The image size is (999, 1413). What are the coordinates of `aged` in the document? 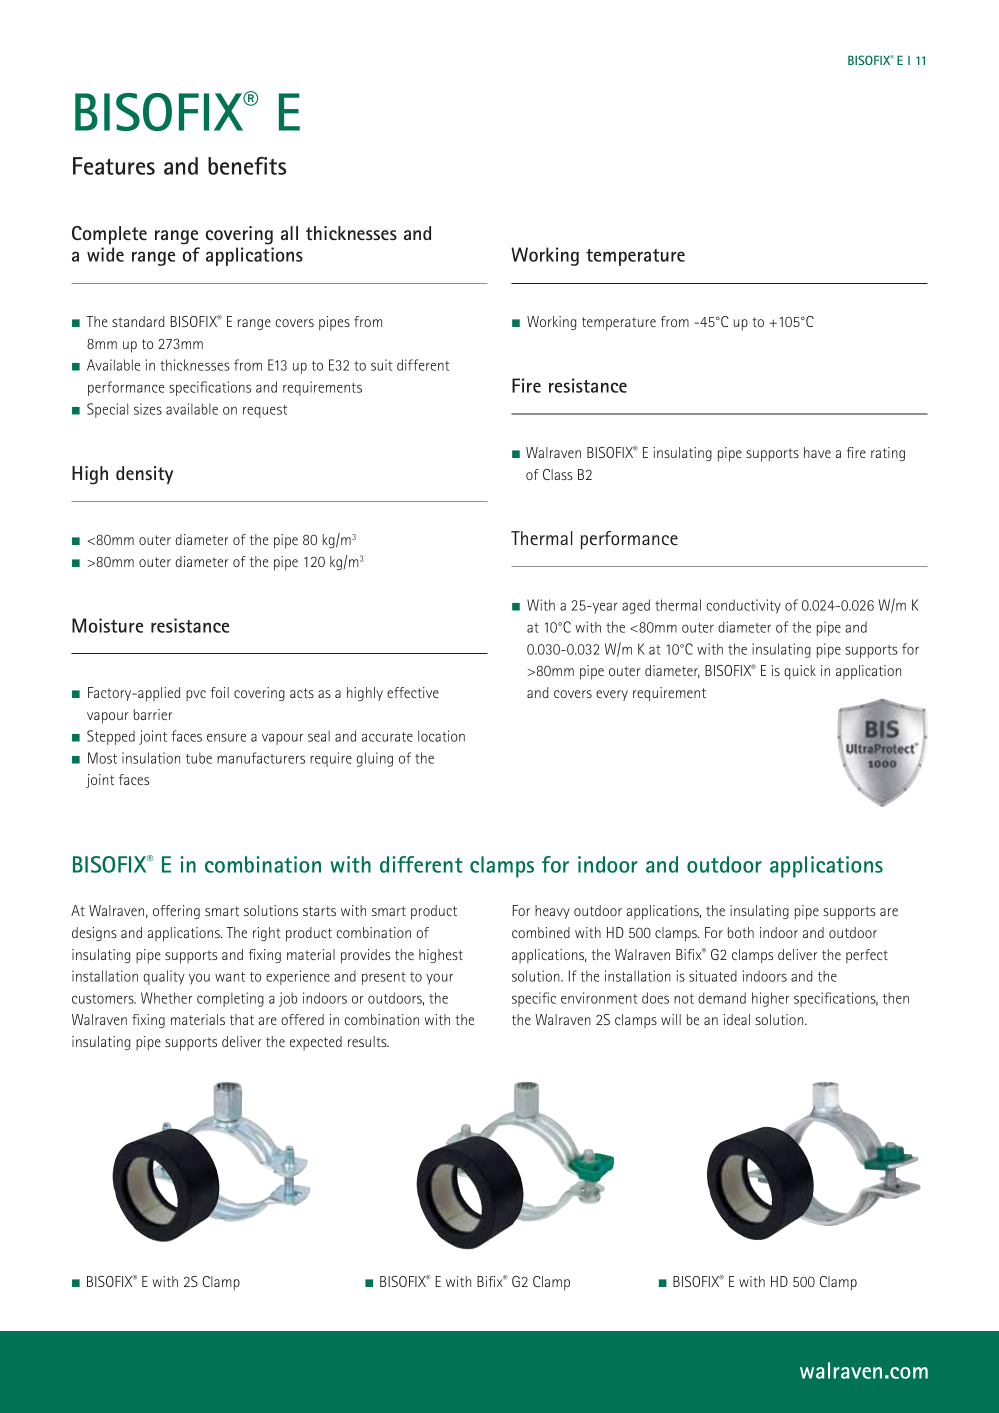 It's located at (636, 606).
